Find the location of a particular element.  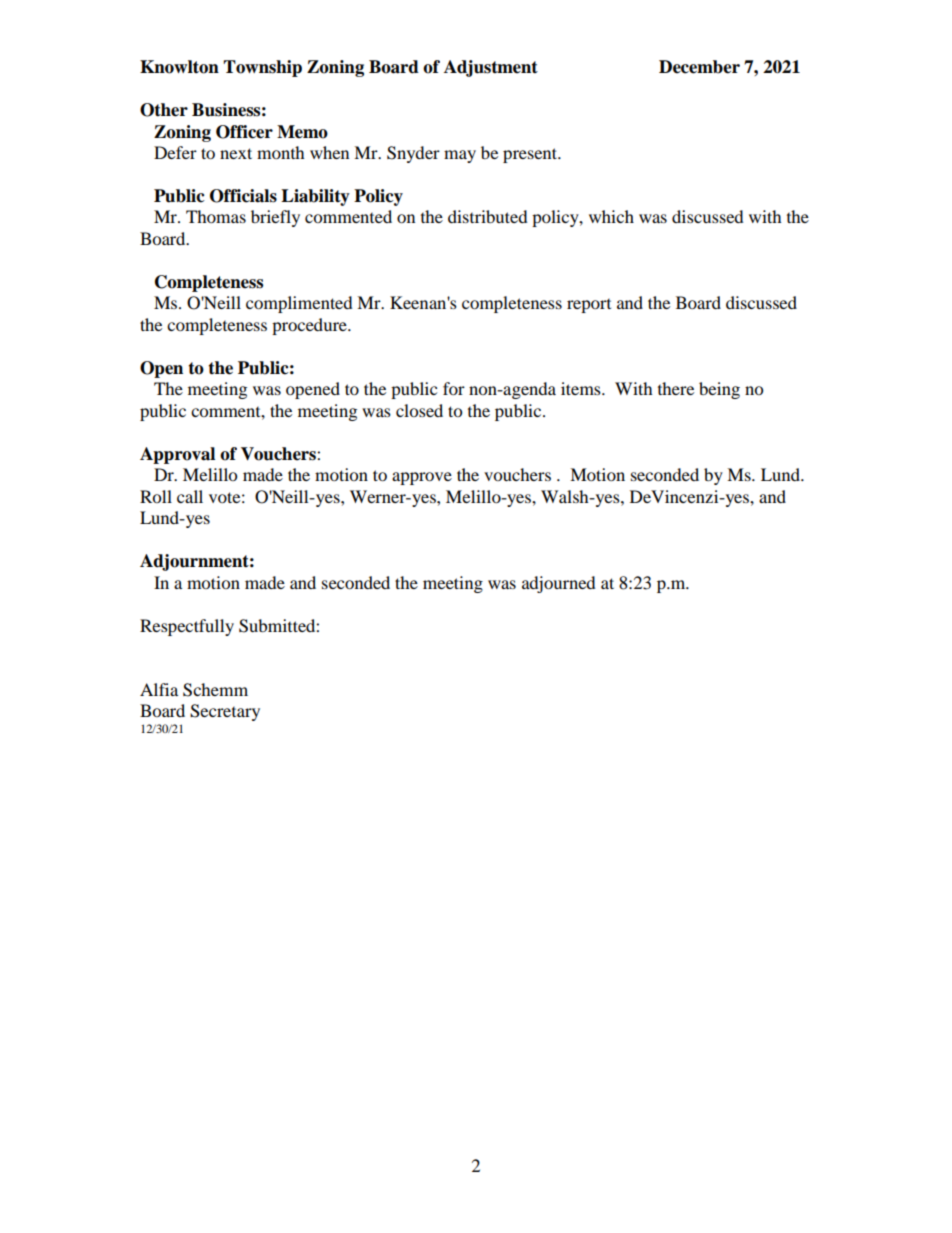

procedure is located at coordinates (310, 326).
